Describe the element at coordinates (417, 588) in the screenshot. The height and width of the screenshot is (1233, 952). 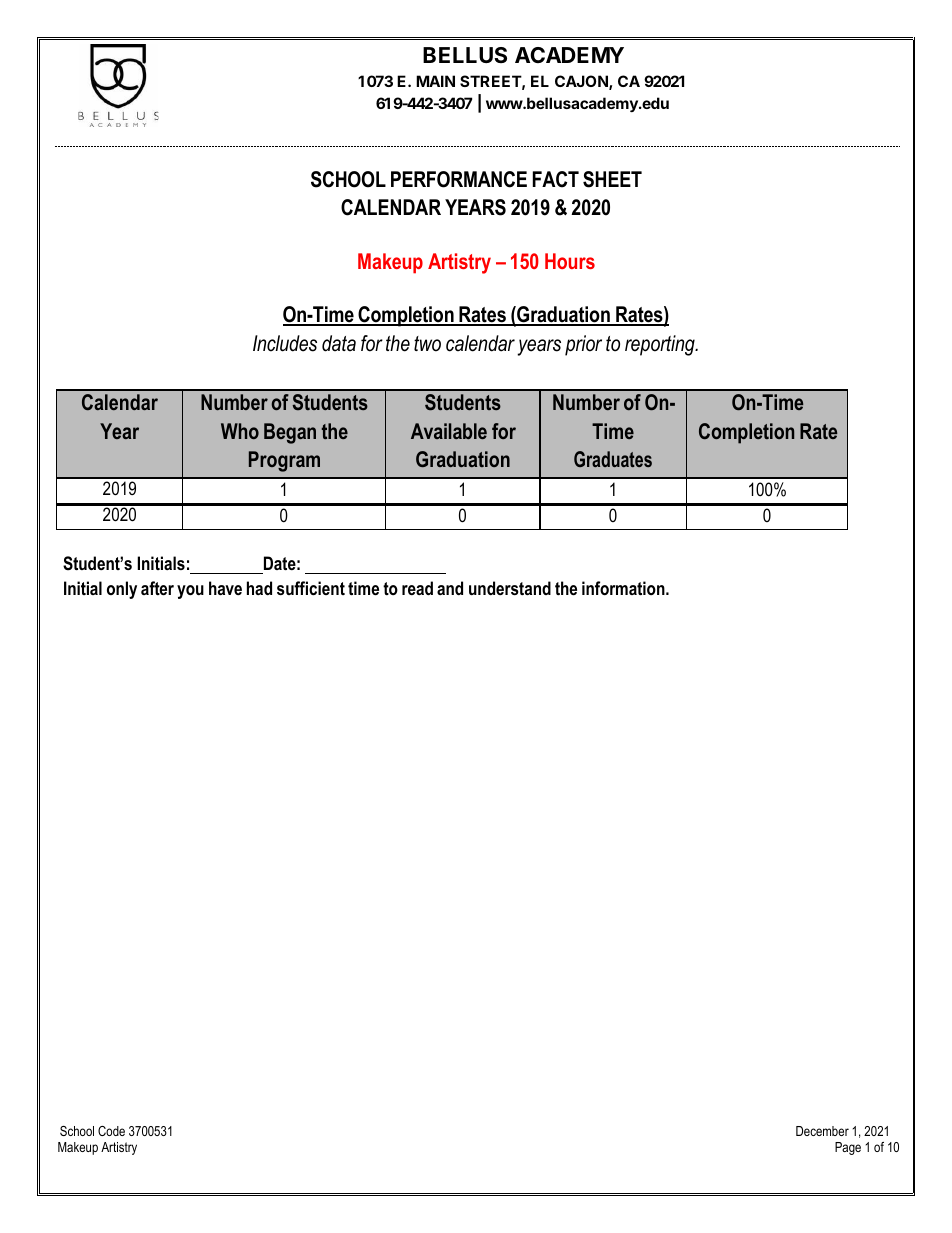
I see `read` at that location.
